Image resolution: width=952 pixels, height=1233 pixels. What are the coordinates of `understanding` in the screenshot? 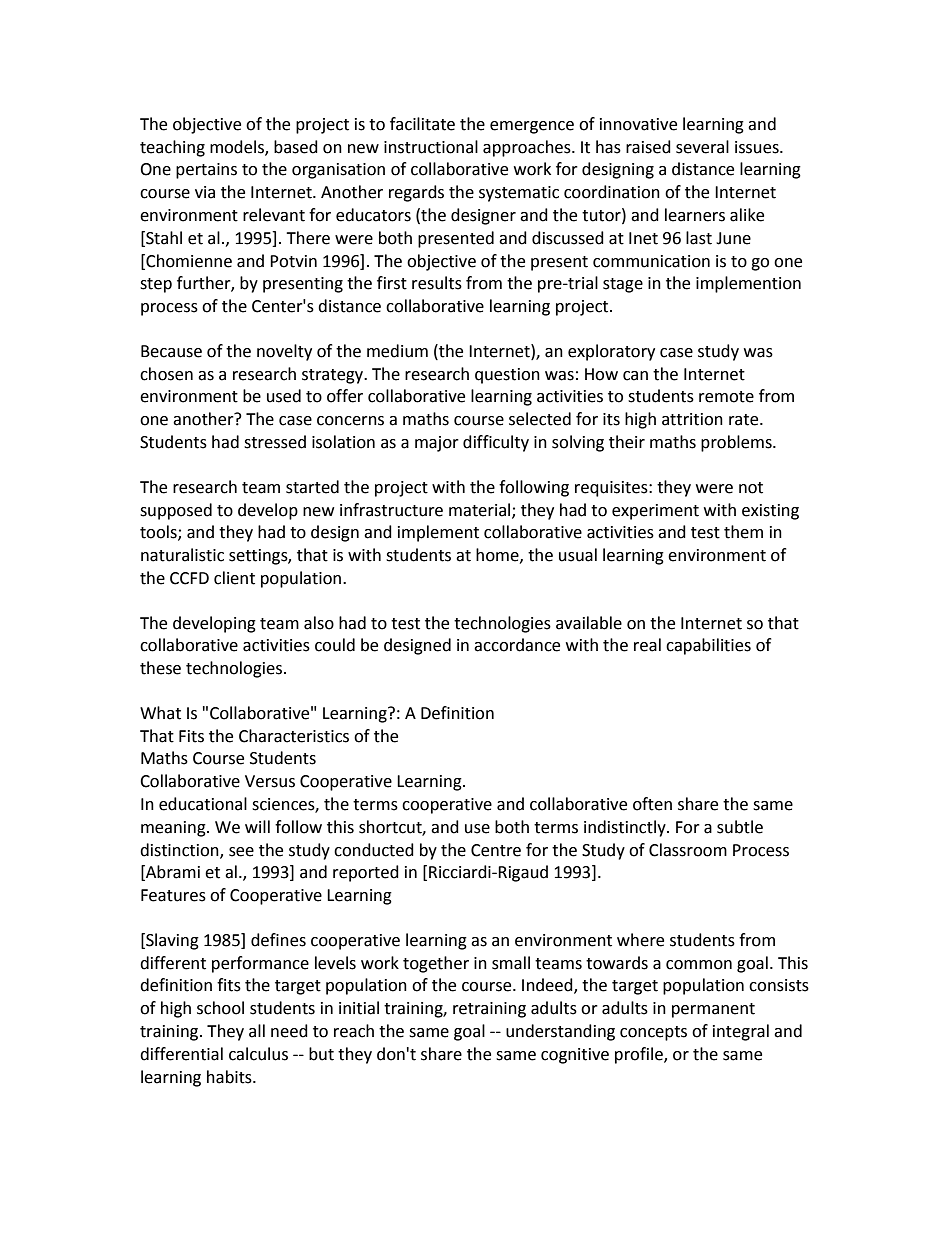 It's located at (560, 1032).
